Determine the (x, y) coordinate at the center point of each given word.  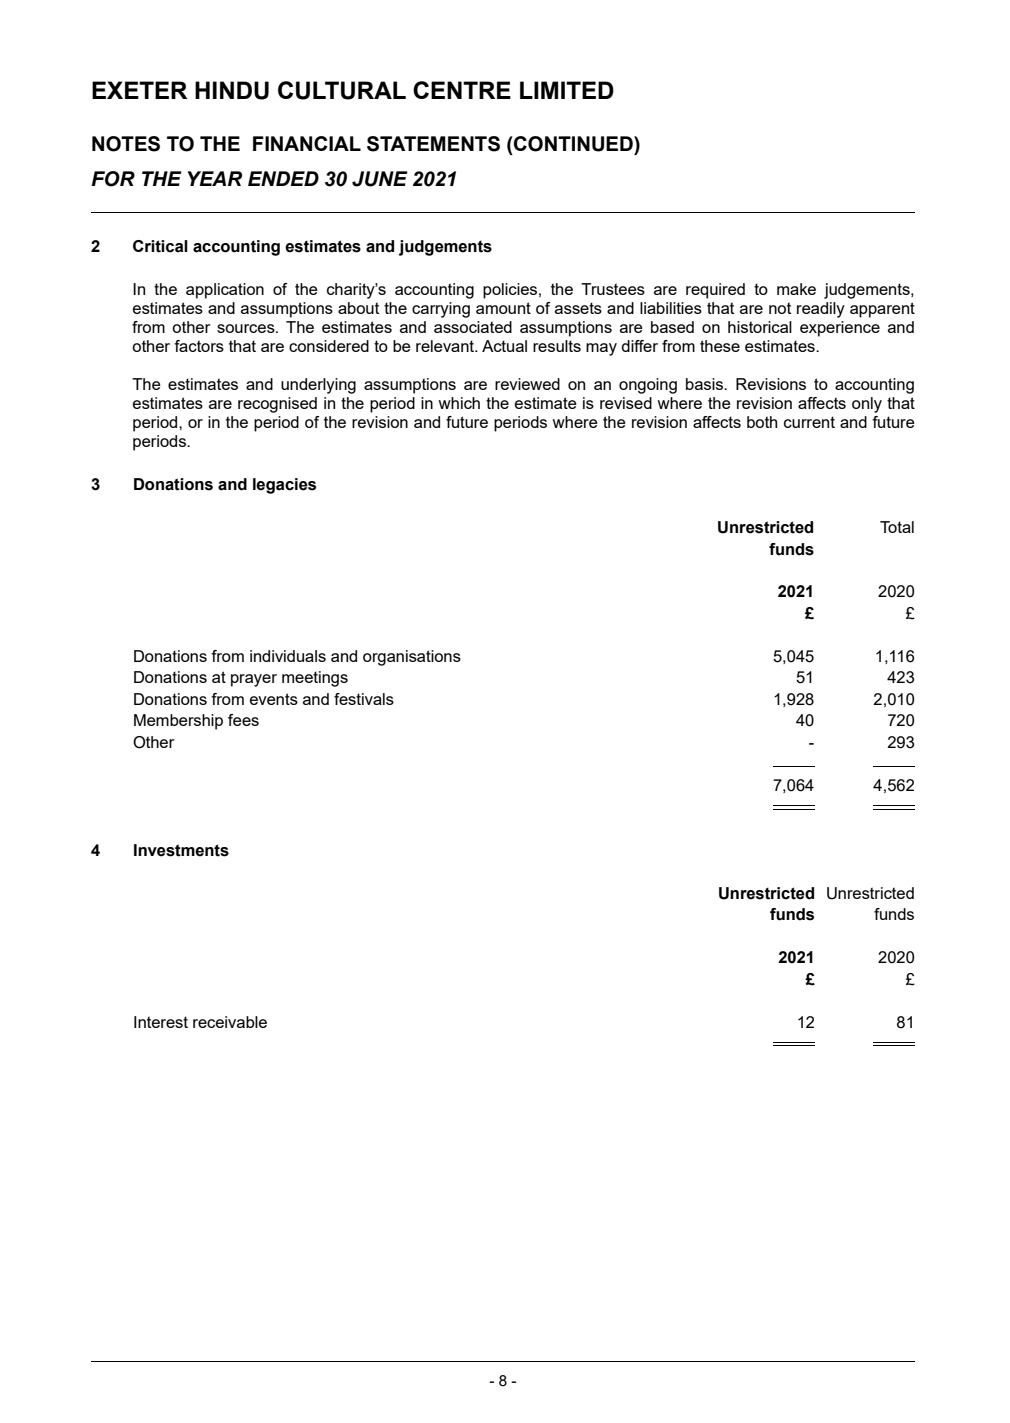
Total (897, 527)
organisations (412, 658)
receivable (230, 1022)
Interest (161, 1022)
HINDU (232, 90)
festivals (364, 699)
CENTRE (462, 90)
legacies (284, 486)
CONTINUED (573, 144)
